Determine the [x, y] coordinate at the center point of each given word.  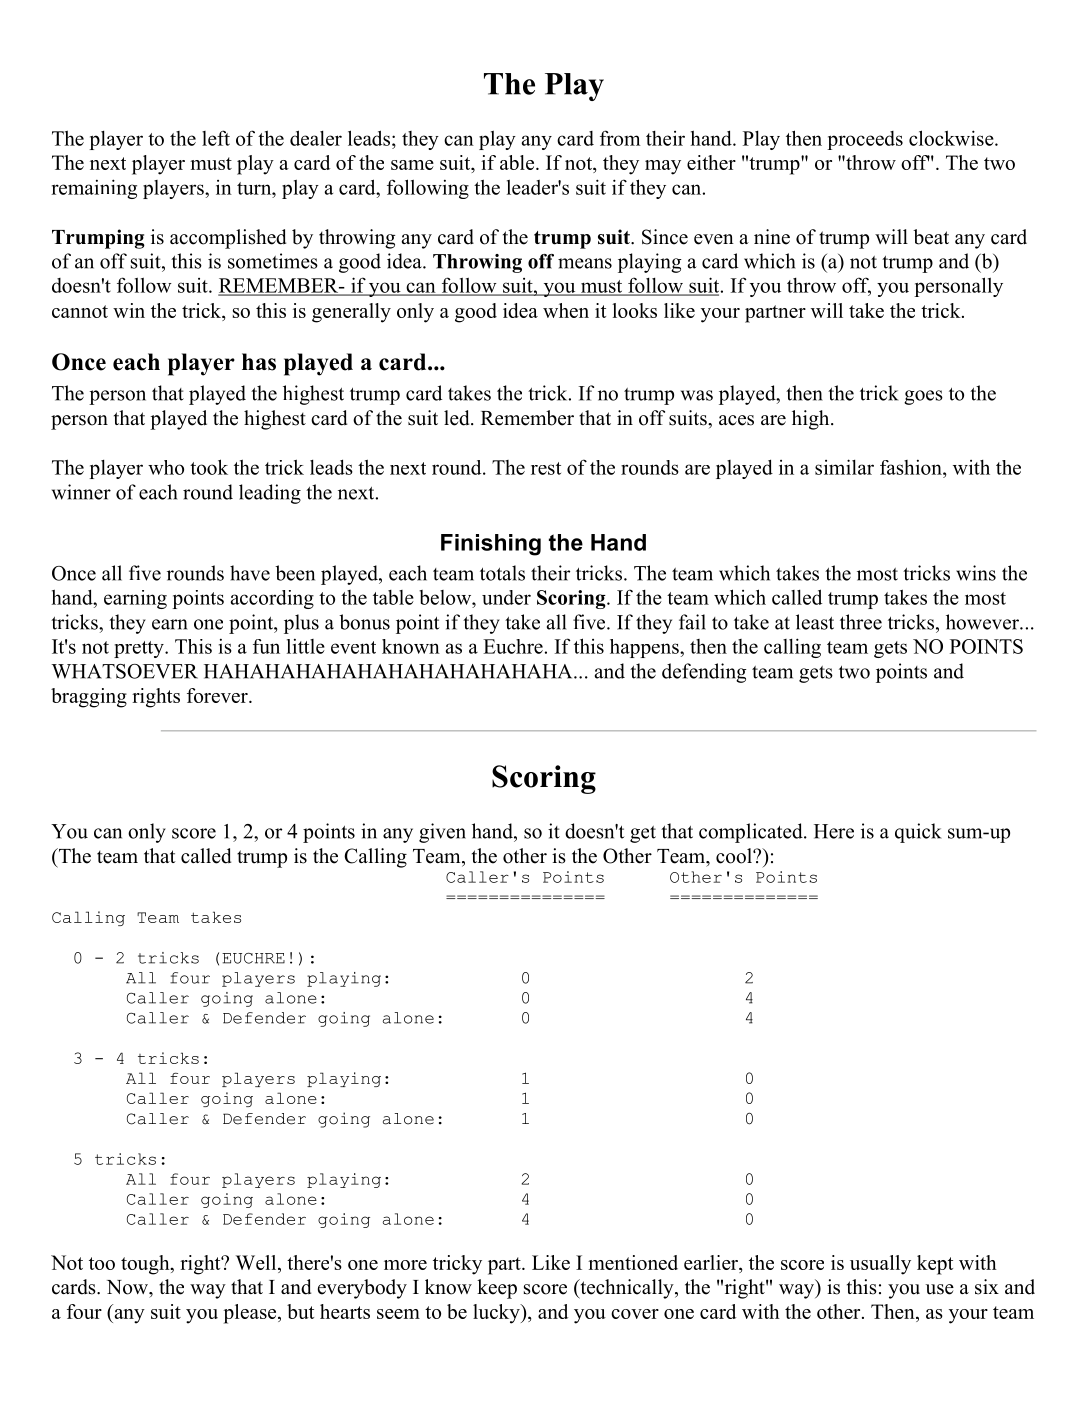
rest [546, 468]
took [209, 467]
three [861, 622]
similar [844, 467]
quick [918, 833]
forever [218, 695]
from [620, 138]
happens [645, 648]
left [216, 138]
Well [257, 1262]
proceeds [865, 140]
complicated [752, 833]
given [442, 833]
